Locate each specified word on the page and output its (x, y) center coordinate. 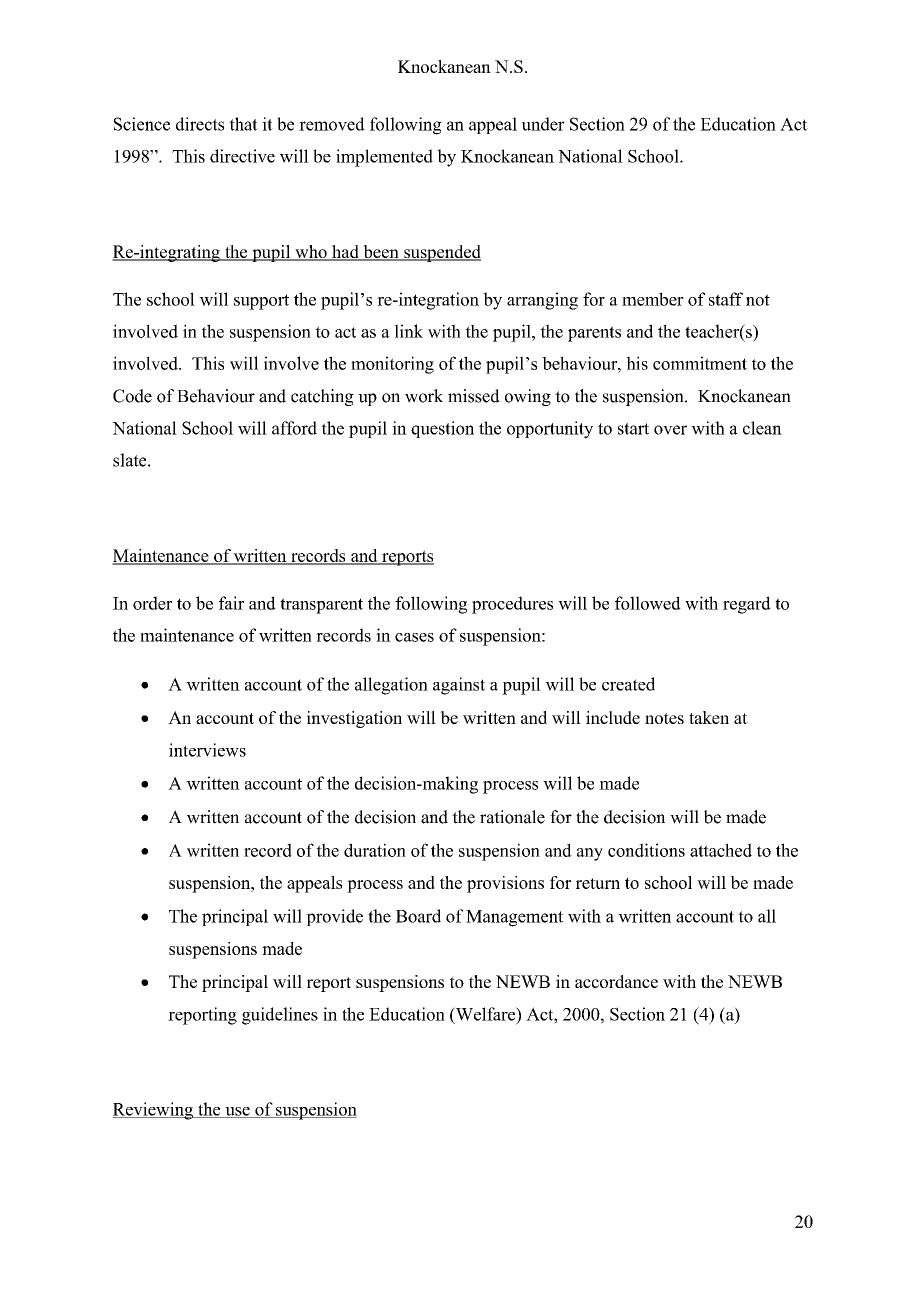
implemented (384, 158)
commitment (700, 363)
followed (648, 603)
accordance (616, 981)
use (237, 1112)
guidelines (280, 1016)
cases (414, 637)
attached (721, 850)
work (424, 396)
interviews (207, 750)
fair (231, 603)
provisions (505, 884)
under (543, 124)
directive (242, 156)
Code (132, 396)
